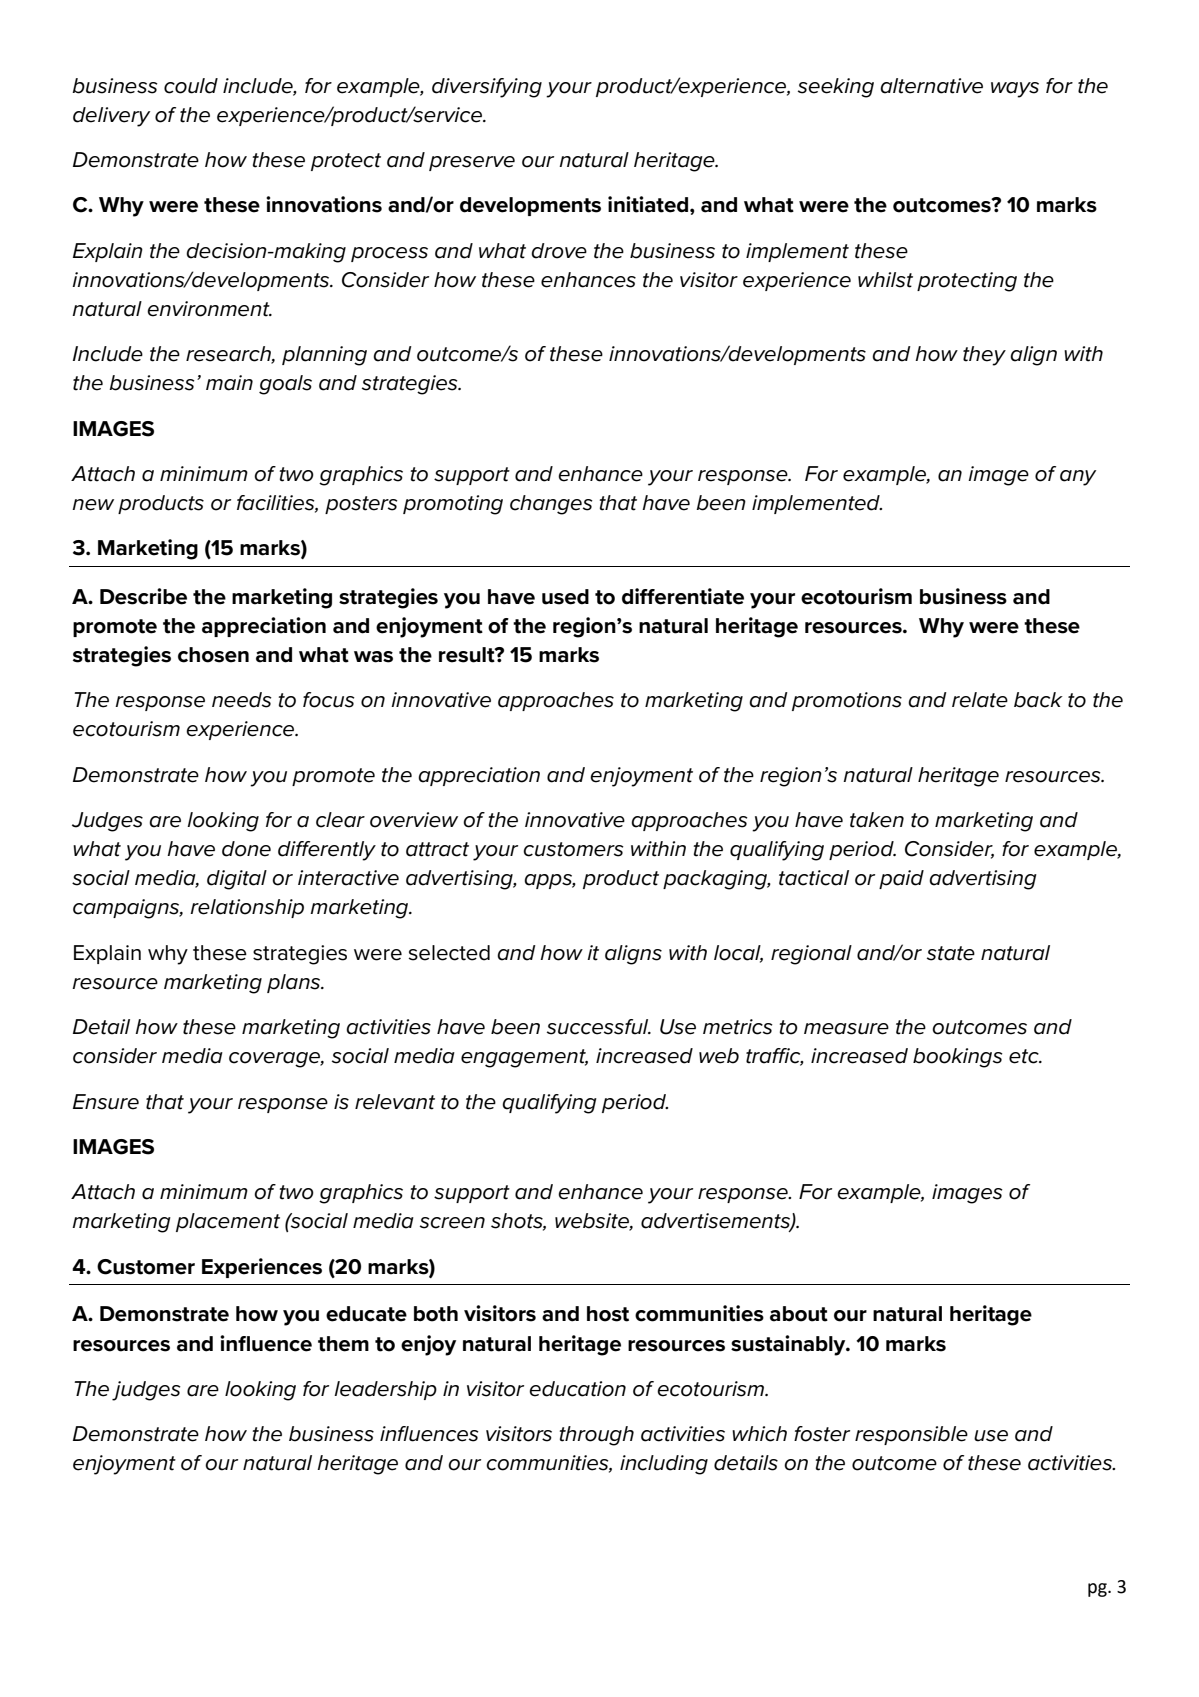 The width and height of the document is (1199, 1697). I want to click on through, so click(597, 1436).
